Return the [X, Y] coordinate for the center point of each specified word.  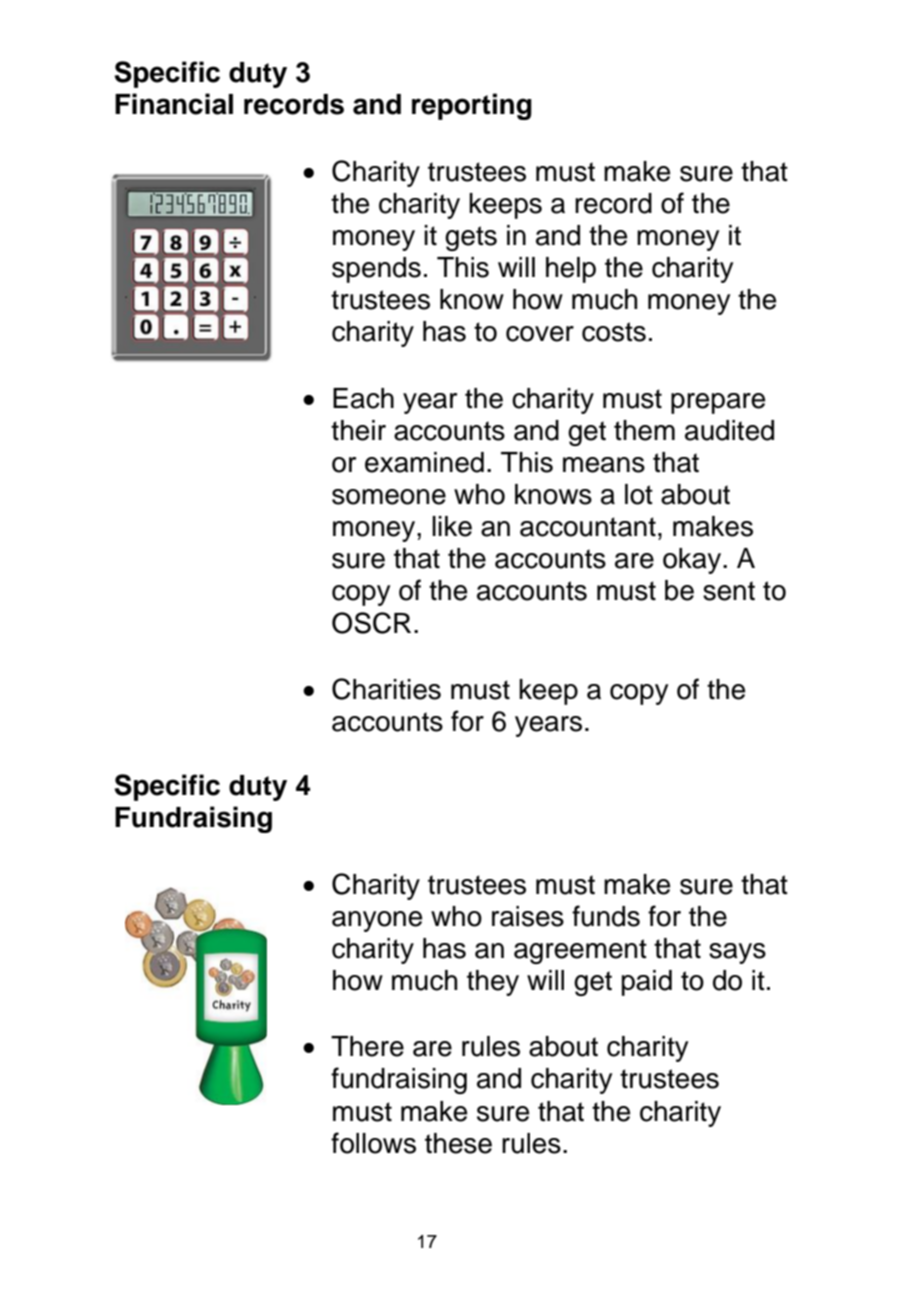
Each [363, 398]
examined [424, 462]
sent [729, 591]
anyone [377, 921]
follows [373, 1143]
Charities [386, 689]
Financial [174, 104]
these [458, 1143]
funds [606, 916]
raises [528, 916]
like [452, 526]
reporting [472, 106]
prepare [718, 403]
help [571, 270]
